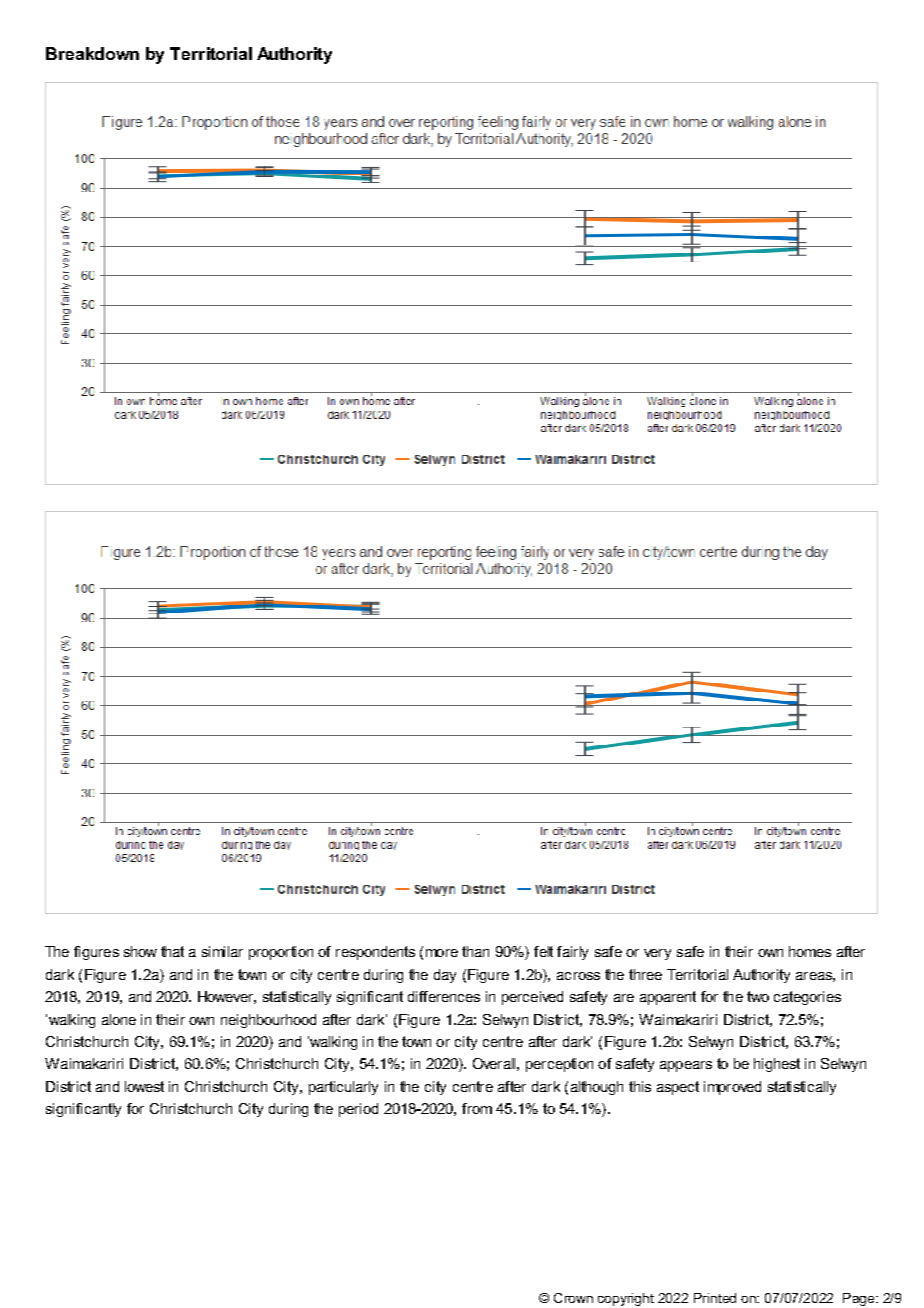  I want to click on Breakdown, so click(92, 53).
